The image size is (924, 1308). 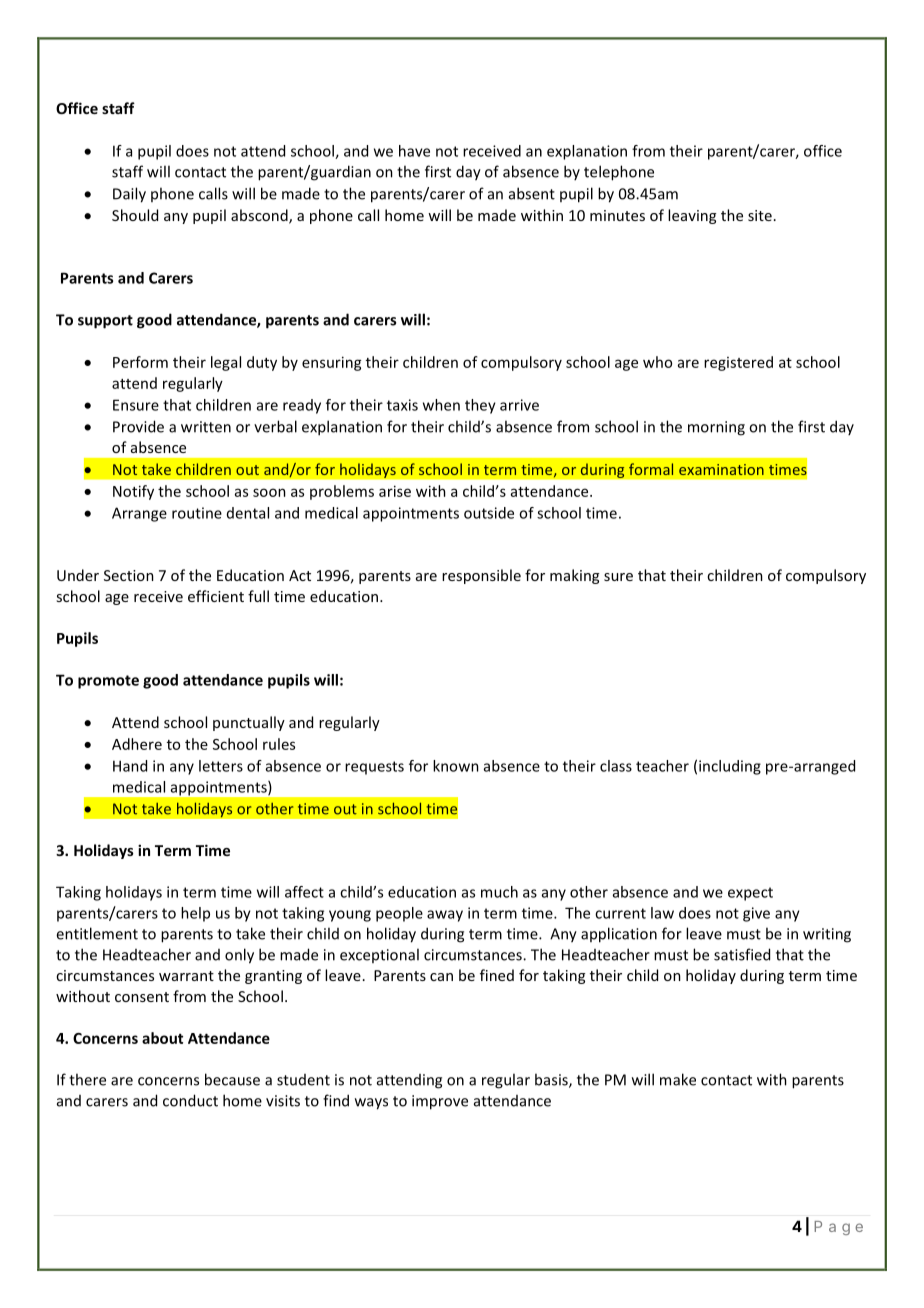 What do you see at coordinates (130, 766) in the screenshot?
I see `Hand` at bounding box center [130, 766].
